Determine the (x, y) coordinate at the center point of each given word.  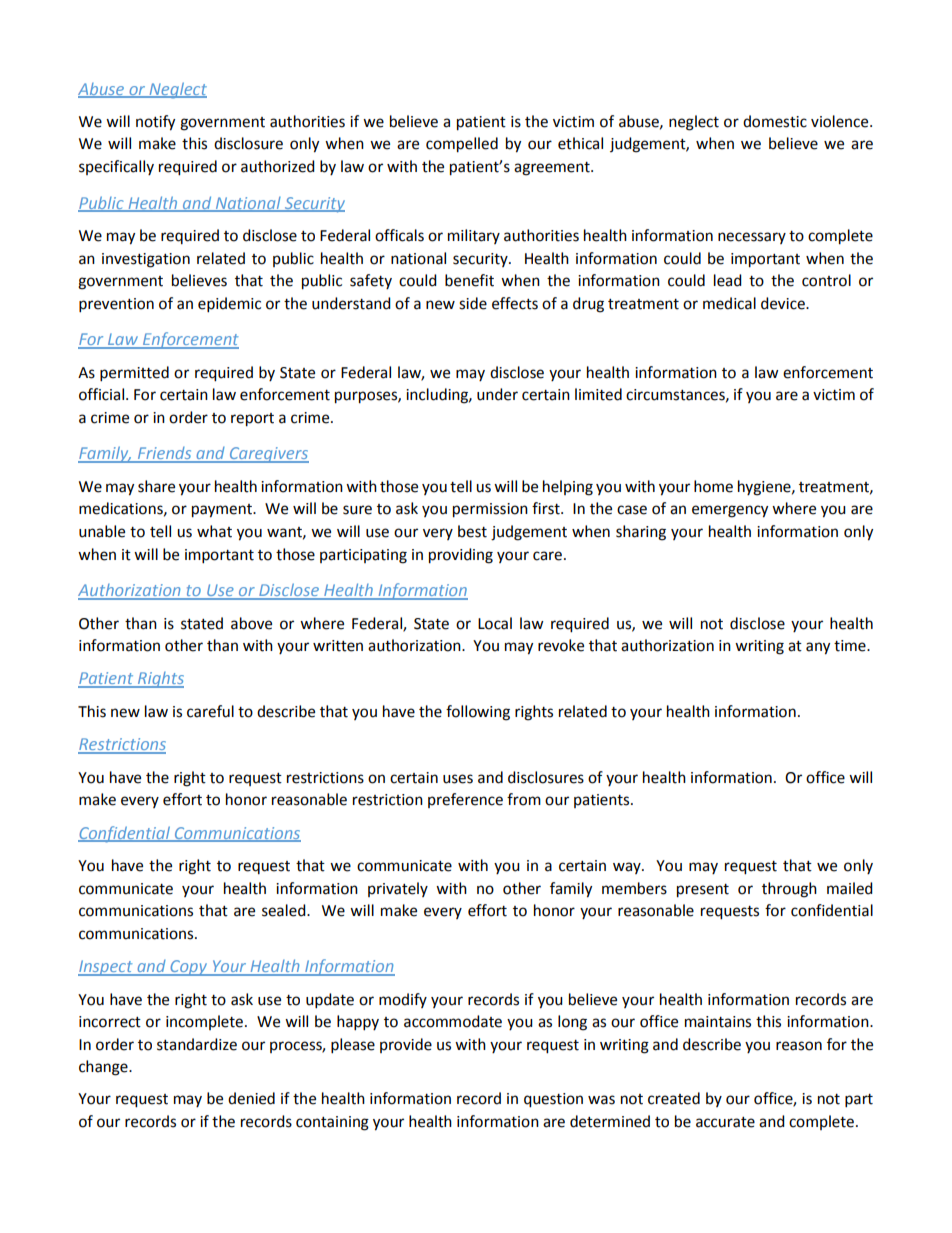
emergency (730, 511)
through (789, 890)
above (251, 623)
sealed (285, 910)
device (784, 303)
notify (155, 123)
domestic (775, 121)
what (214, 531)
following (478, 713)
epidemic (229, 305)
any (818, 648)
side (473, 303)
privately (398, 889)
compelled (462, 145)
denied (251, 1098)
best (472, 531)
